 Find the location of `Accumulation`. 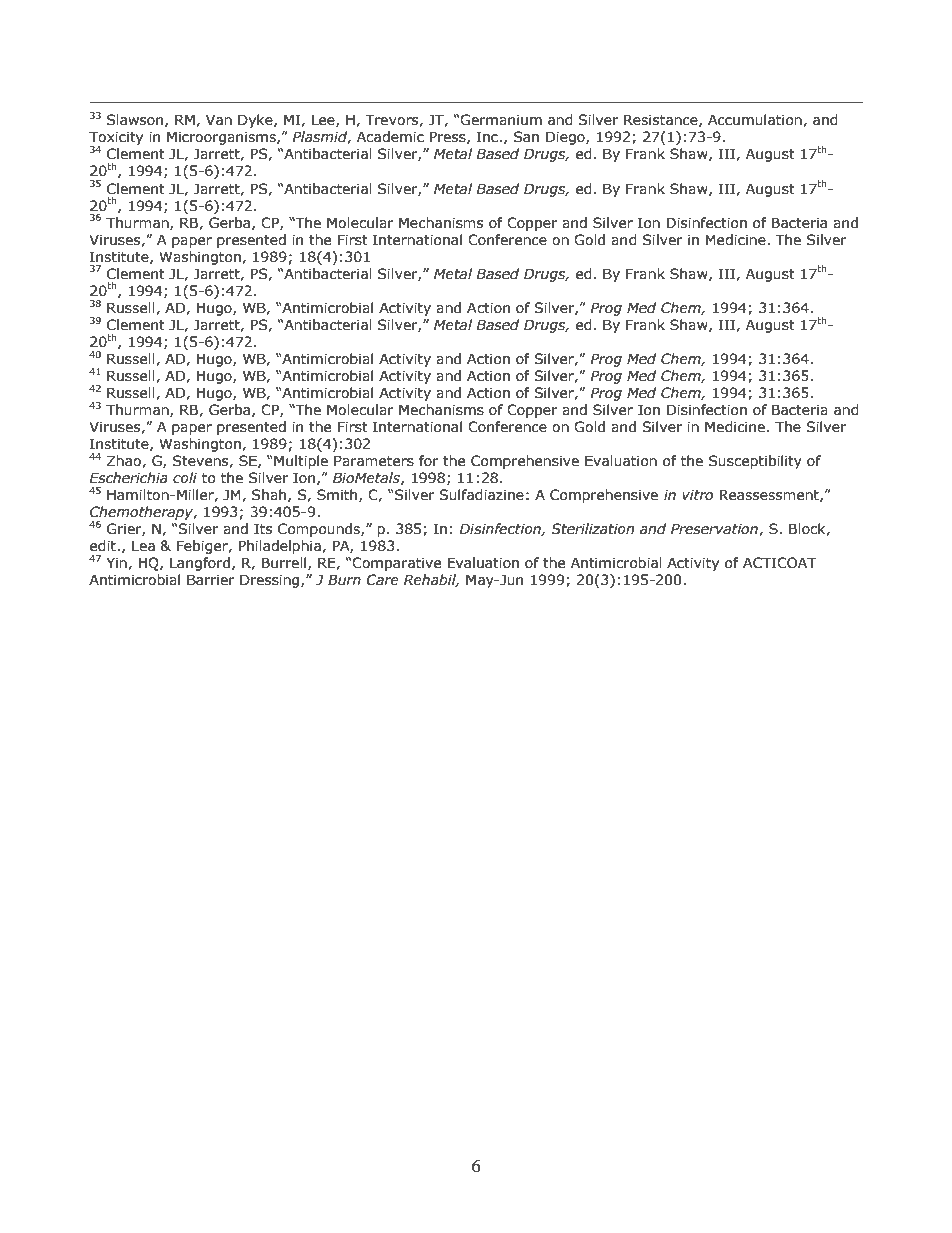

Accumulation is located at coordinates (756, 120).
